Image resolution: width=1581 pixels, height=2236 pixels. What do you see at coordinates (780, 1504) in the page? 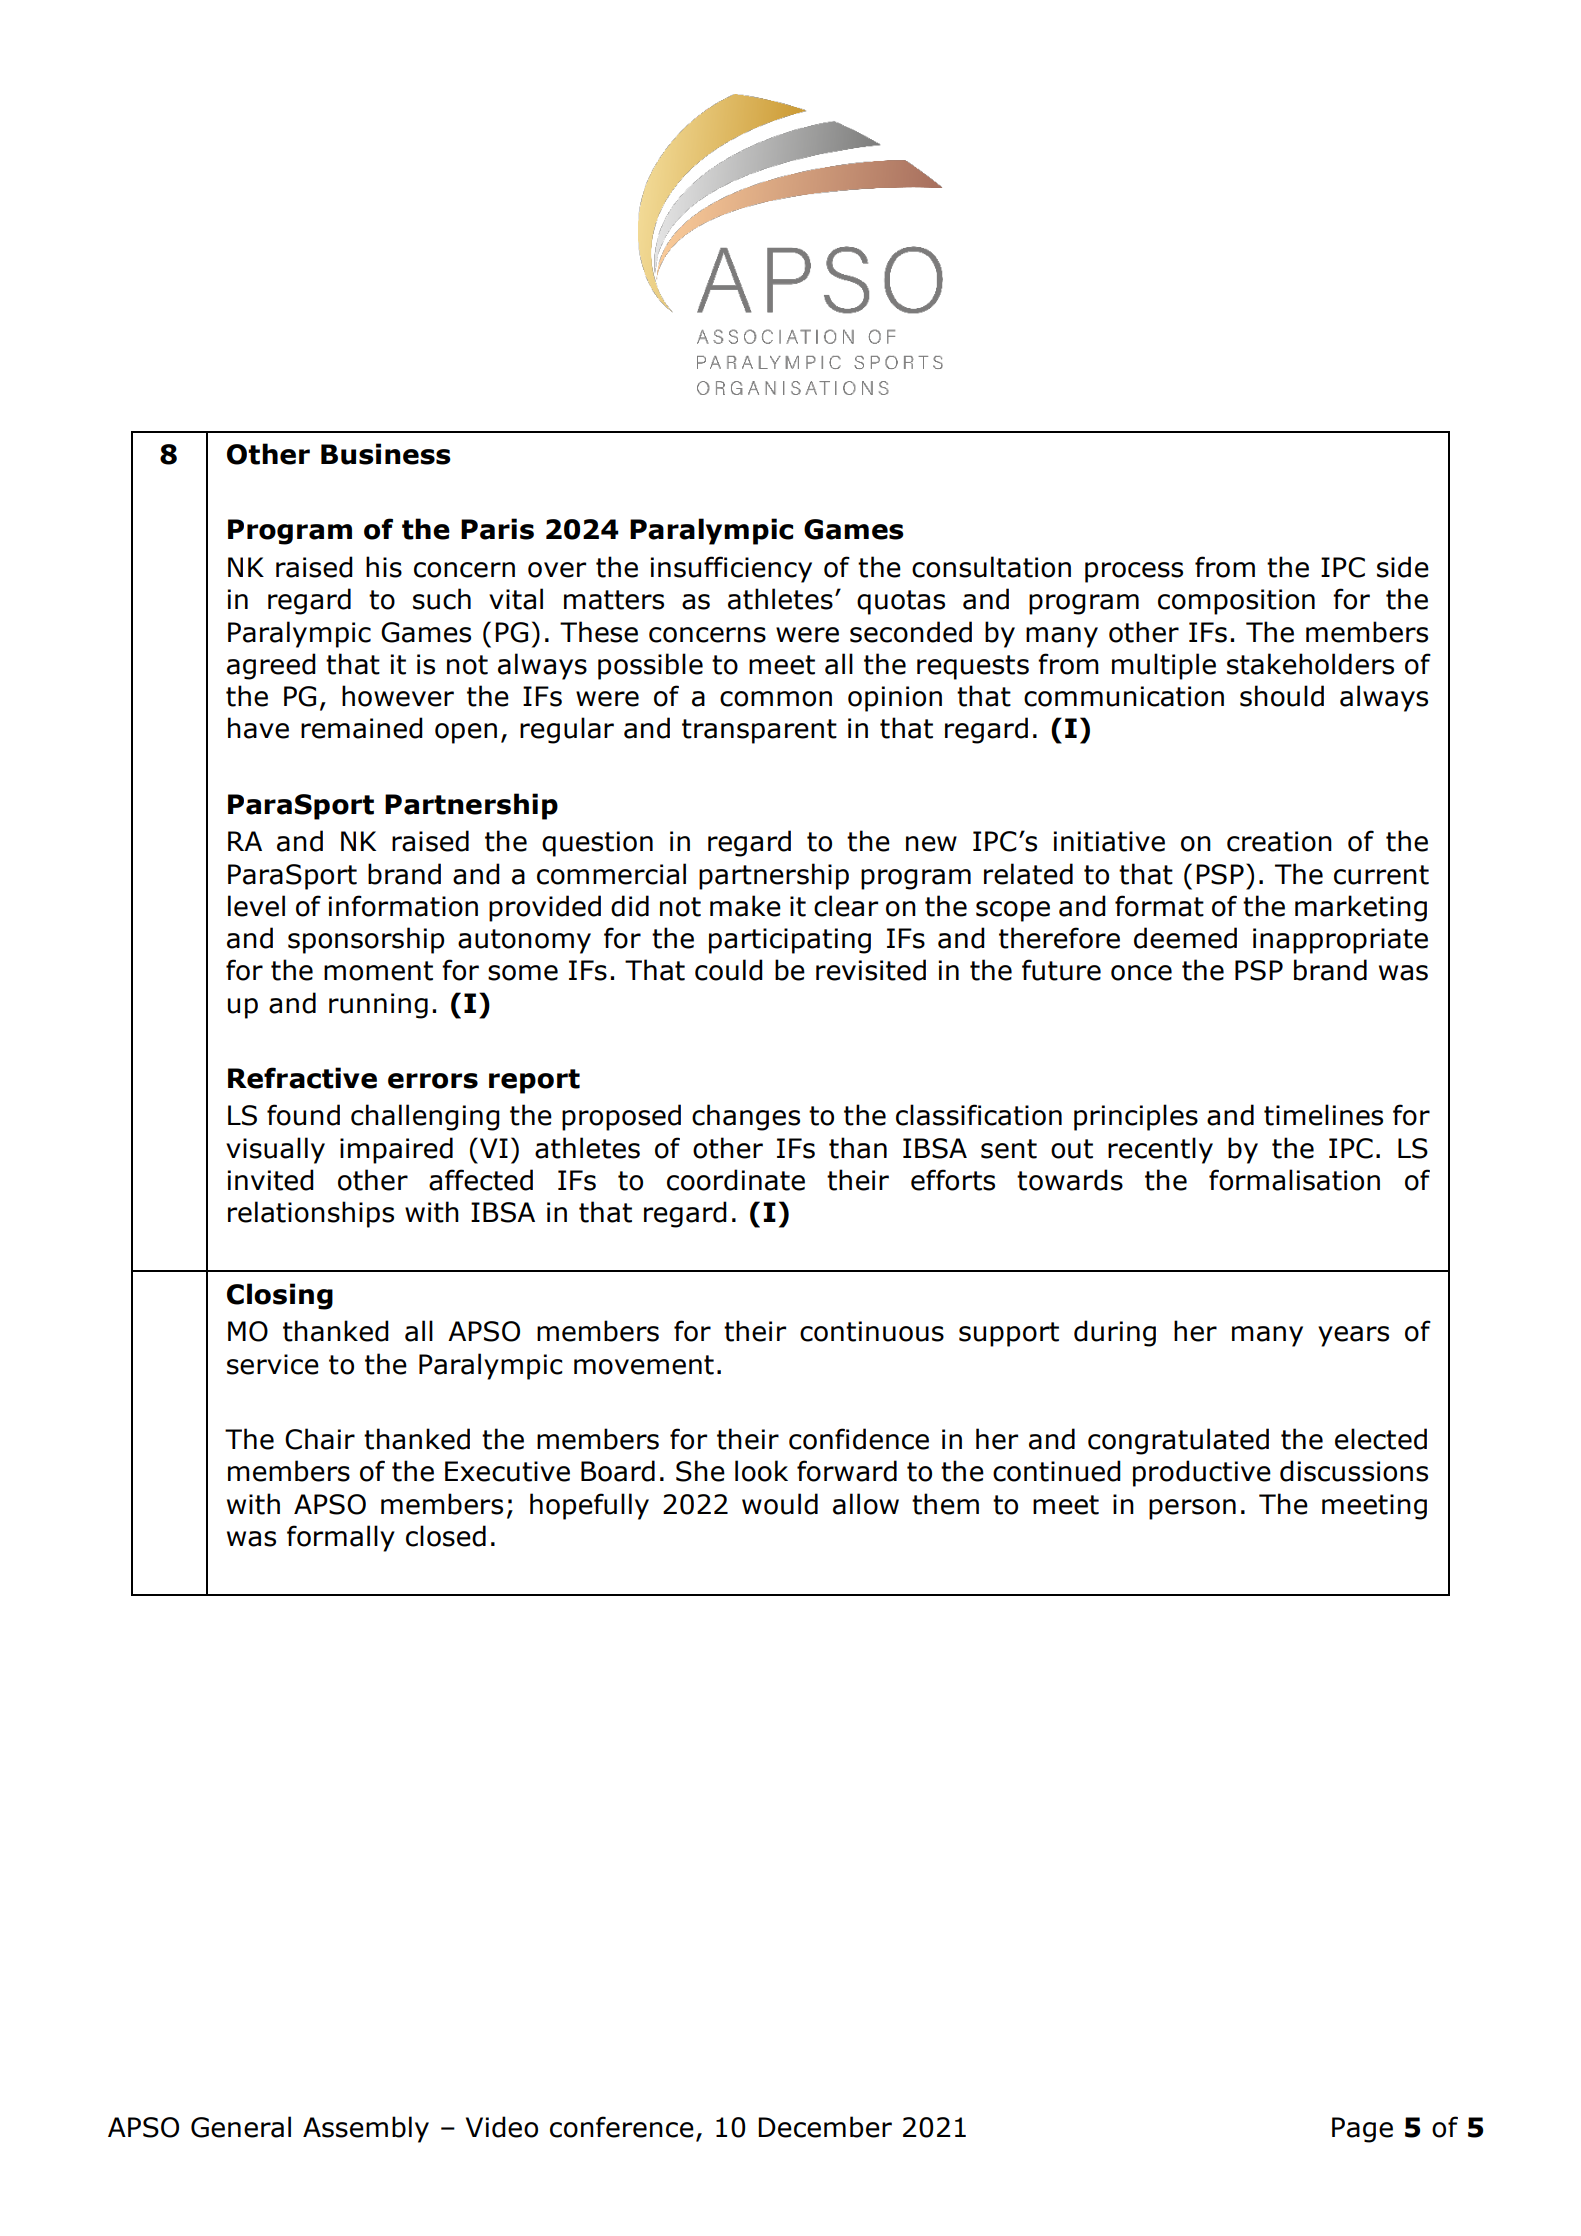
I see `would` at bounding box center [780, 1504].
